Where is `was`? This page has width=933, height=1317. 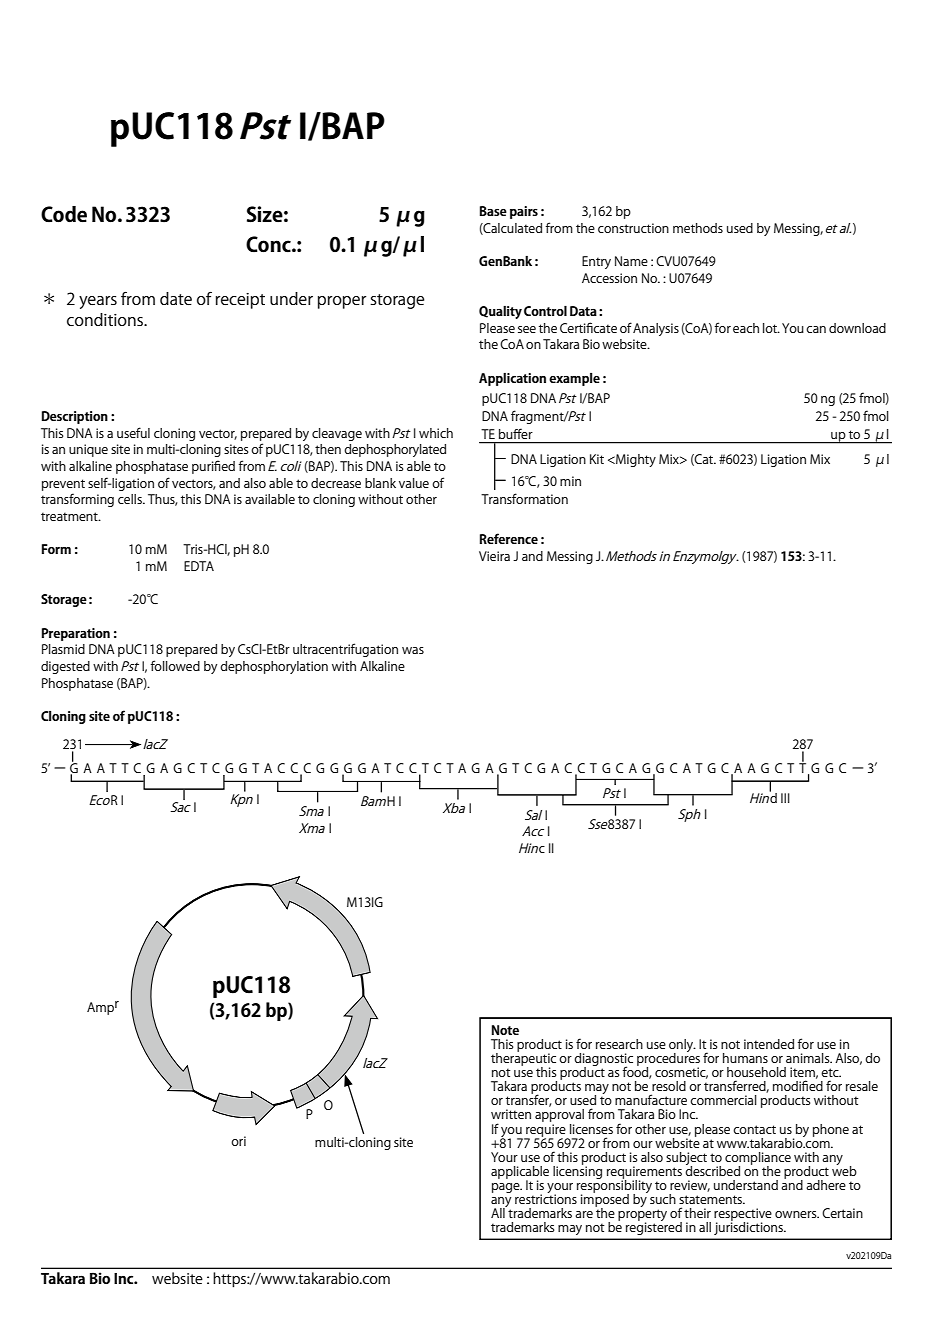
was is located at coordinates (413, 650).
